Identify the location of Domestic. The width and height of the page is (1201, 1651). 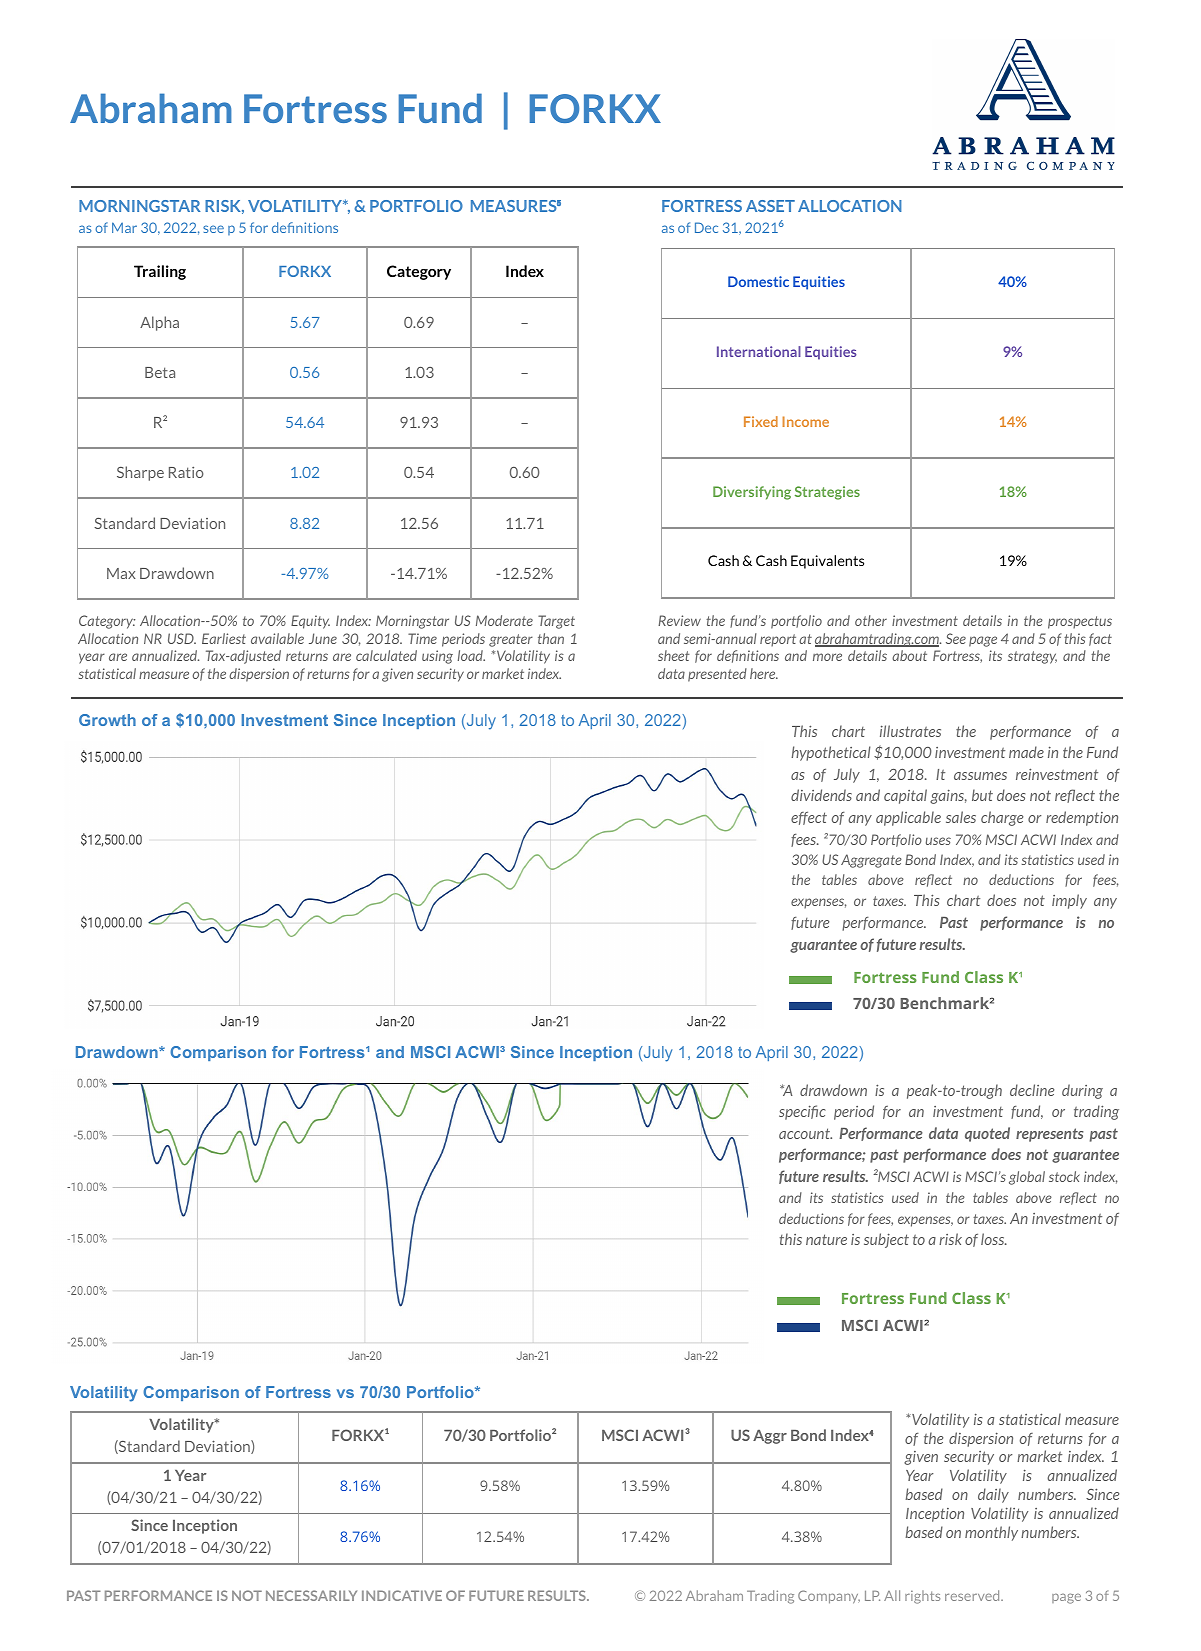
(758, 281).
